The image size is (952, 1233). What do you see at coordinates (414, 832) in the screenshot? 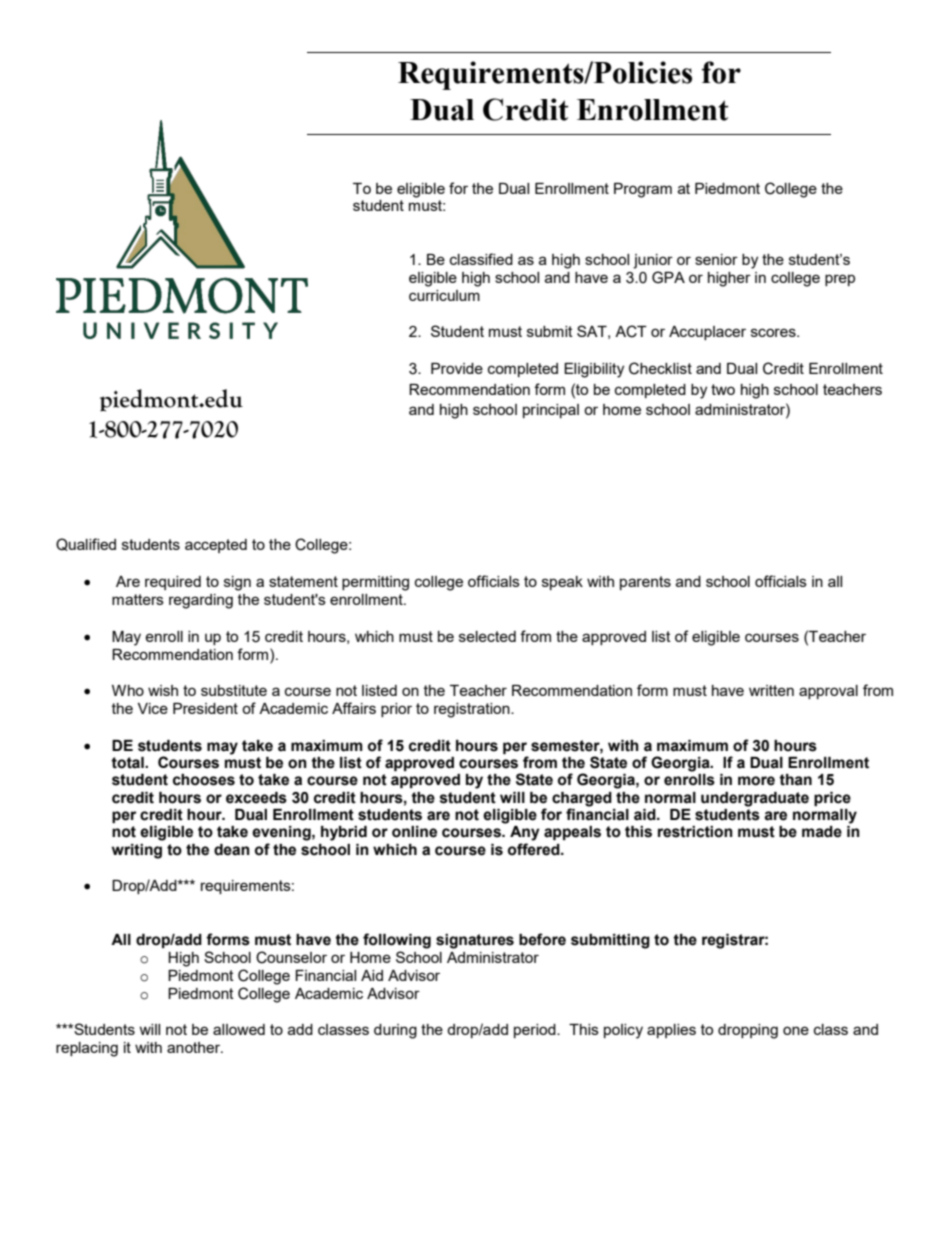
I see `online` at bounding box center [414, 832].
